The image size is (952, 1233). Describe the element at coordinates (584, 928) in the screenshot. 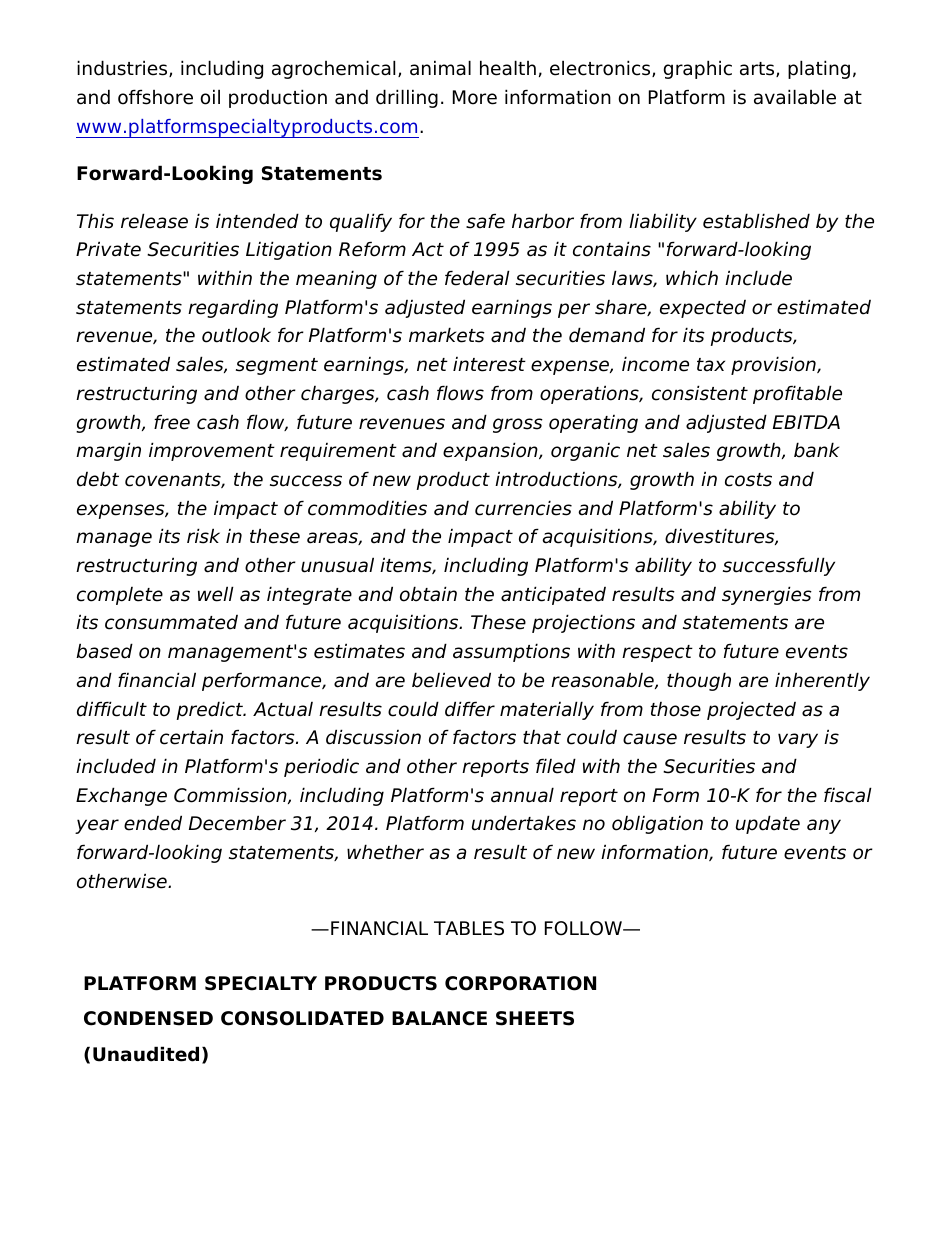

I see `FOLLOW` at that location.
